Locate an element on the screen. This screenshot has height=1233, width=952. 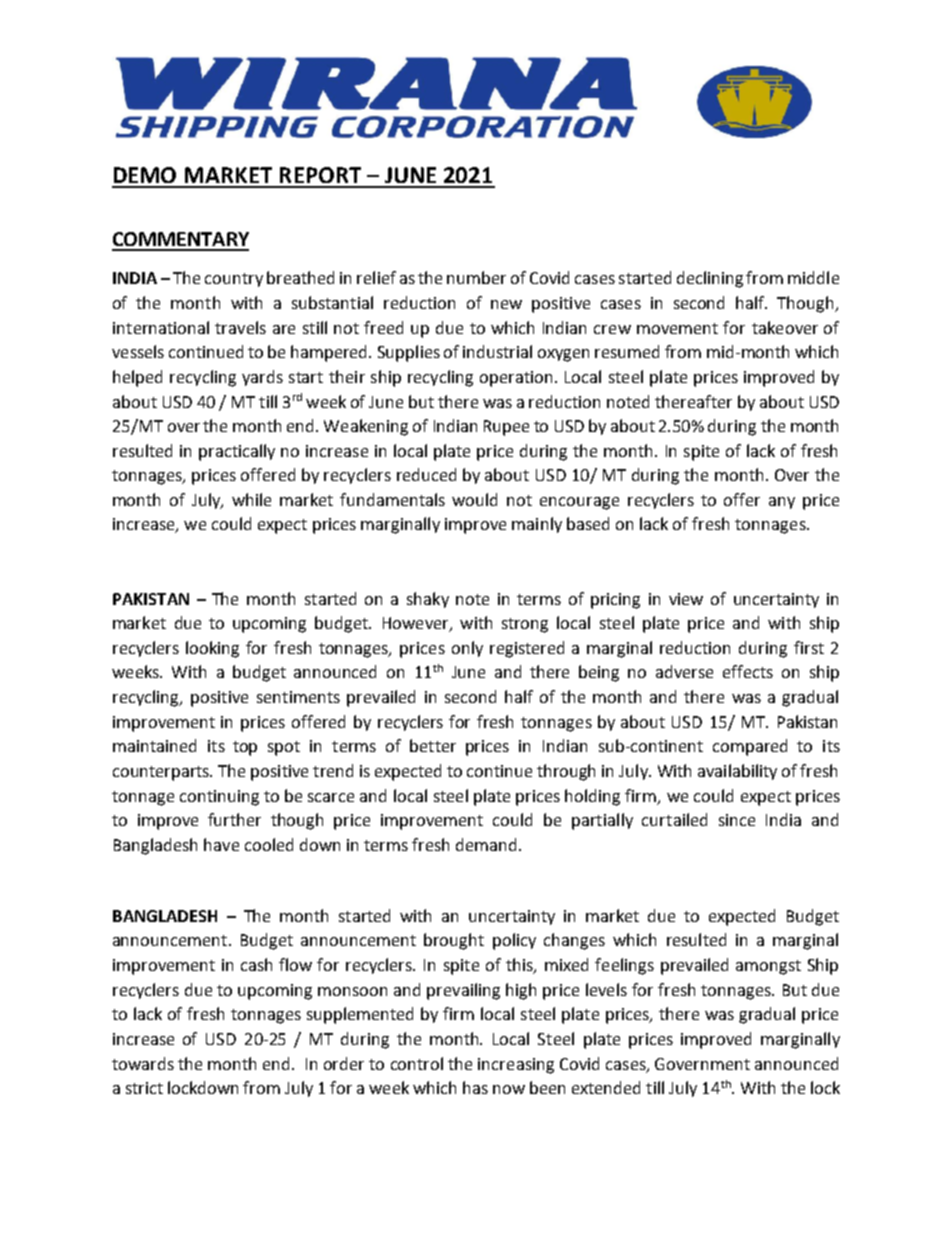
extended is located at coordinates (606, 1087).
